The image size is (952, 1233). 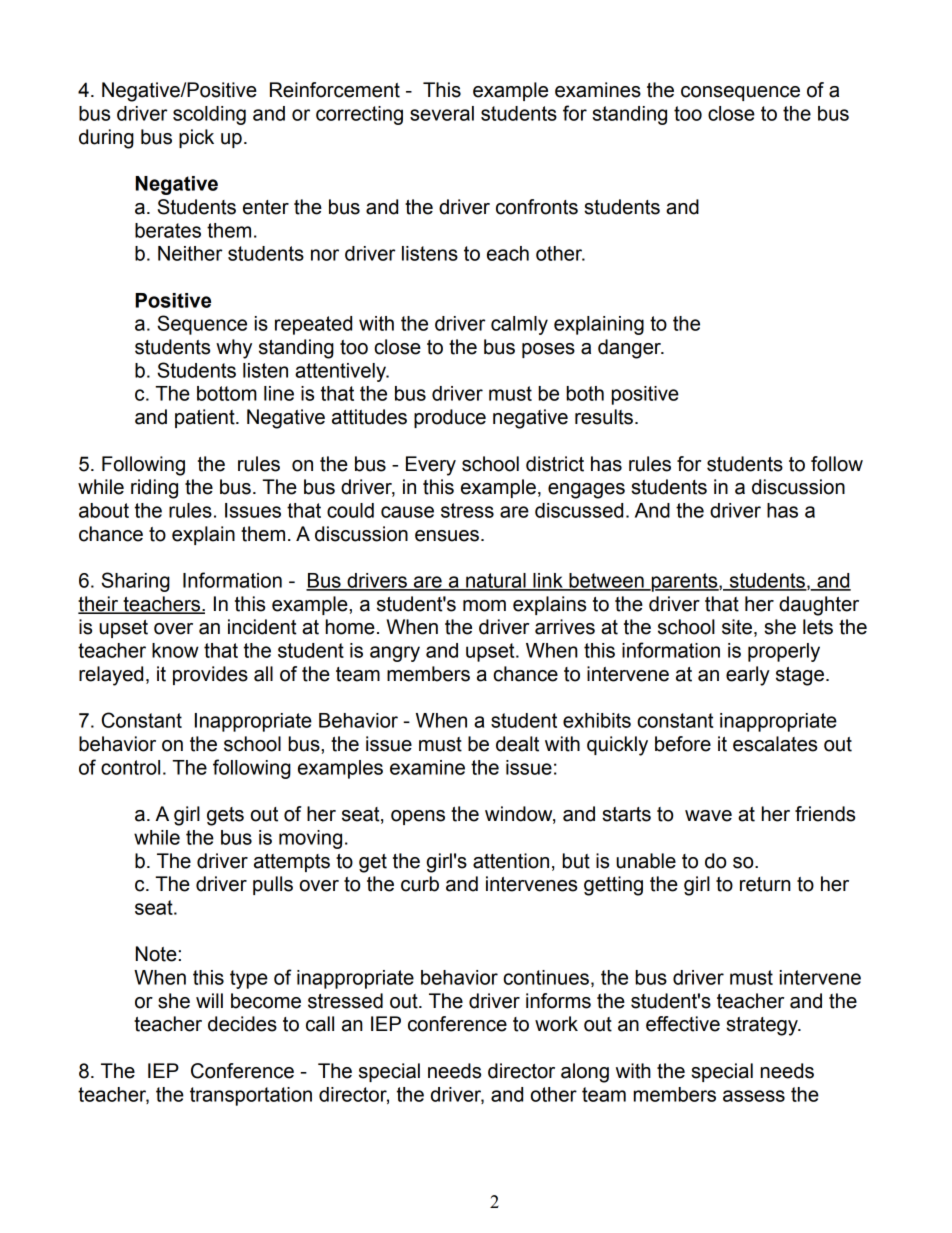 I want to click on results, so click(x=604, y=417).
